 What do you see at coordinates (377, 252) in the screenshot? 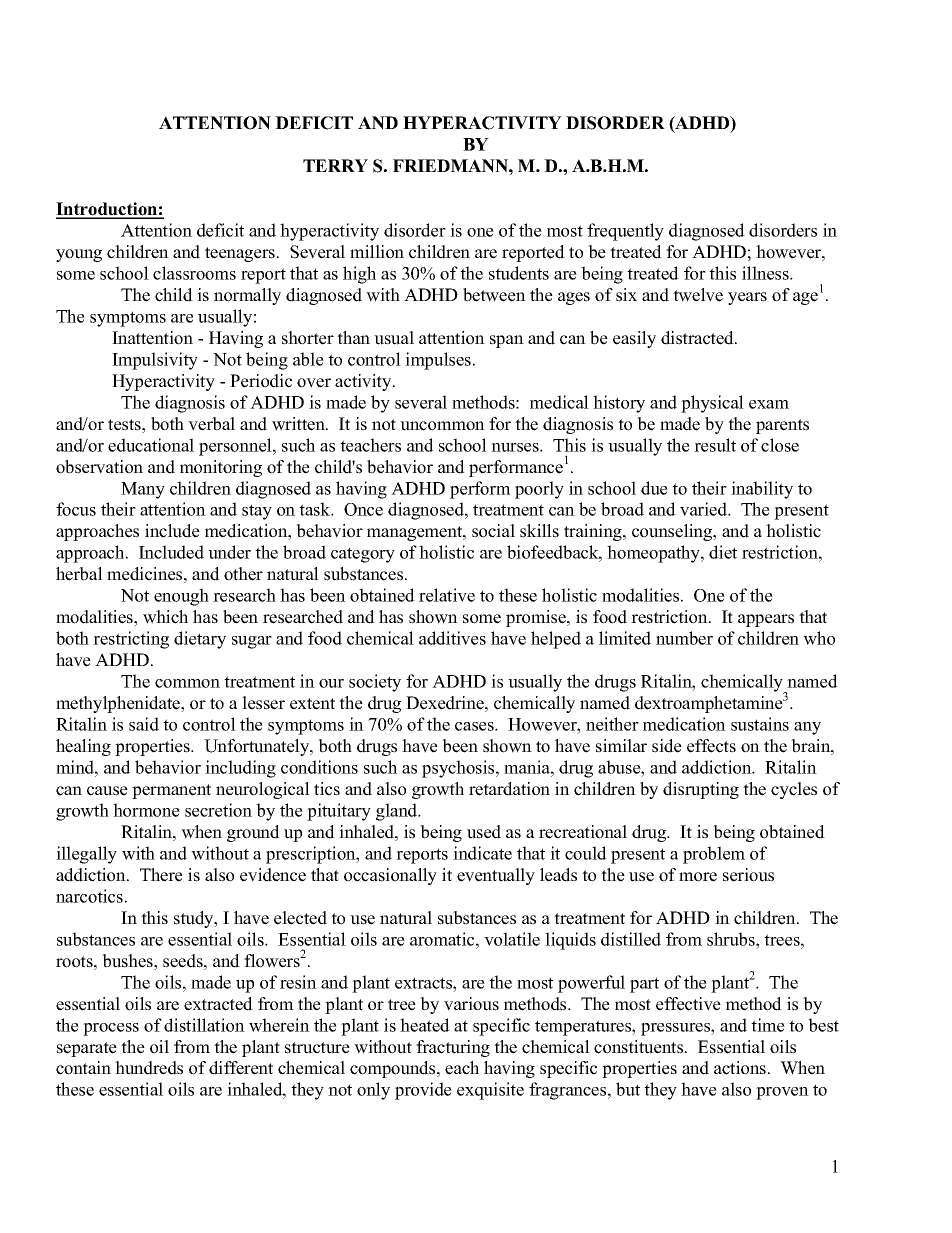
I see `million` at bounding box center [377, 252].
